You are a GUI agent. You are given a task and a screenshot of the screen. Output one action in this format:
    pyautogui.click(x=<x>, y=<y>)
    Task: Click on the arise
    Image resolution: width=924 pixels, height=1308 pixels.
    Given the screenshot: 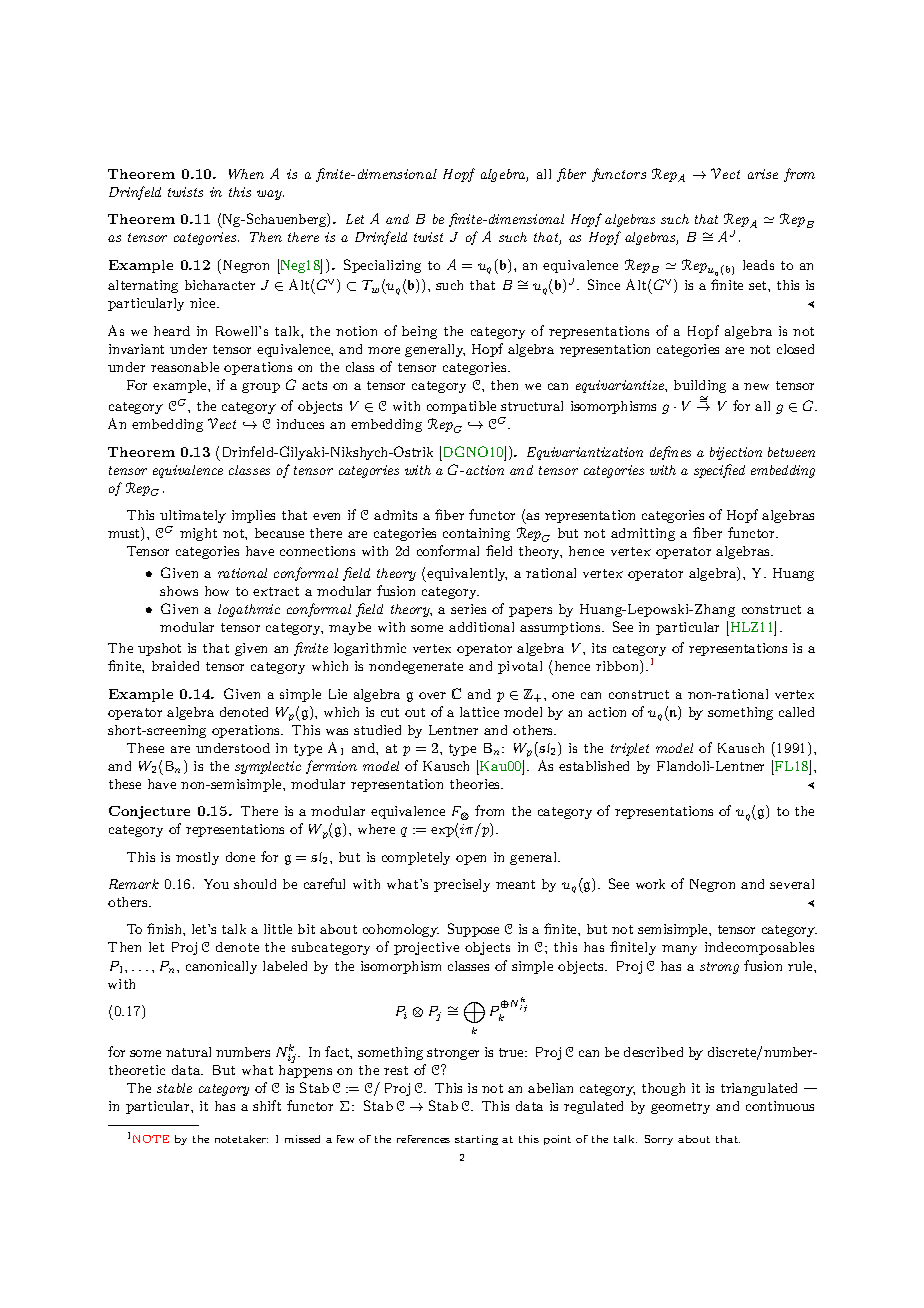 What is the action you would take?
    pyautogui.click(x=763, y=174)
